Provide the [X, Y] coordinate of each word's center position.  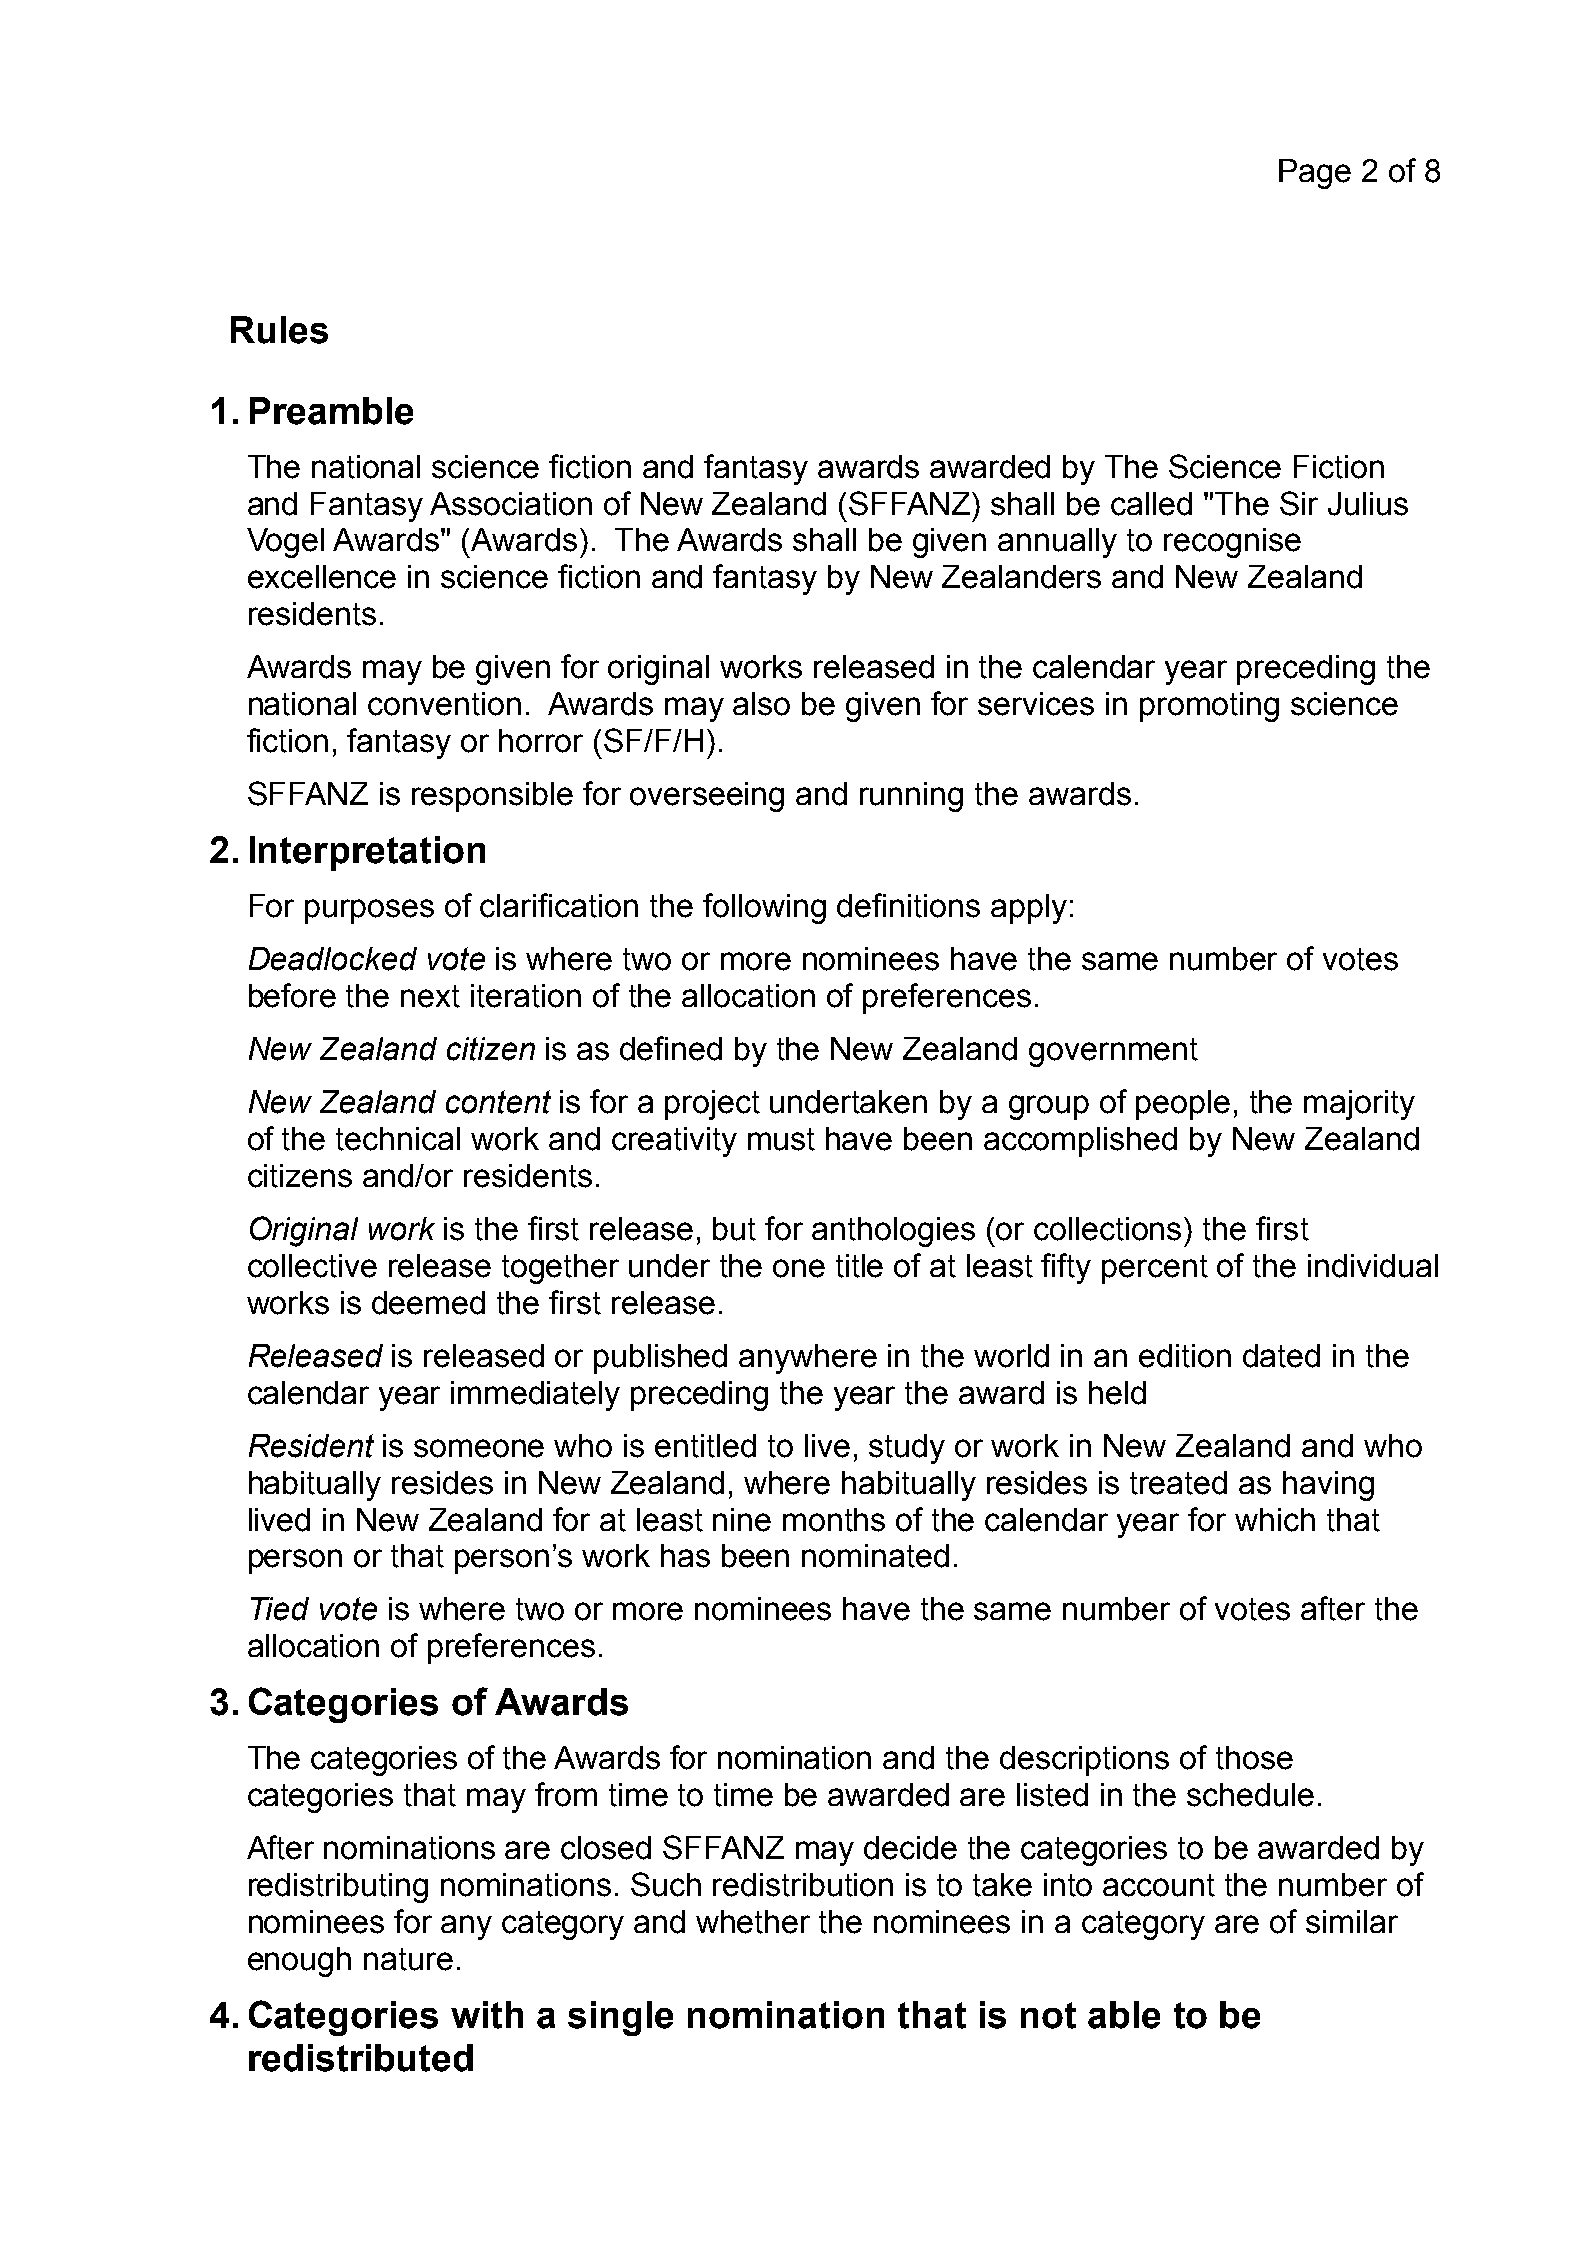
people [1183, 1105]
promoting [1209, 707]
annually [1057, 543]
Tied [280, 1609]
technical [398, 1139]
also [761, 704]
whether [753, 1922]
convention [444, 704]
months [834, 1520]
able [1124, 2015]
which [1275, 1520]
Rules [279, 330]
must [781, 1139]
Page [1315, 174]
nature [408, 1959]
